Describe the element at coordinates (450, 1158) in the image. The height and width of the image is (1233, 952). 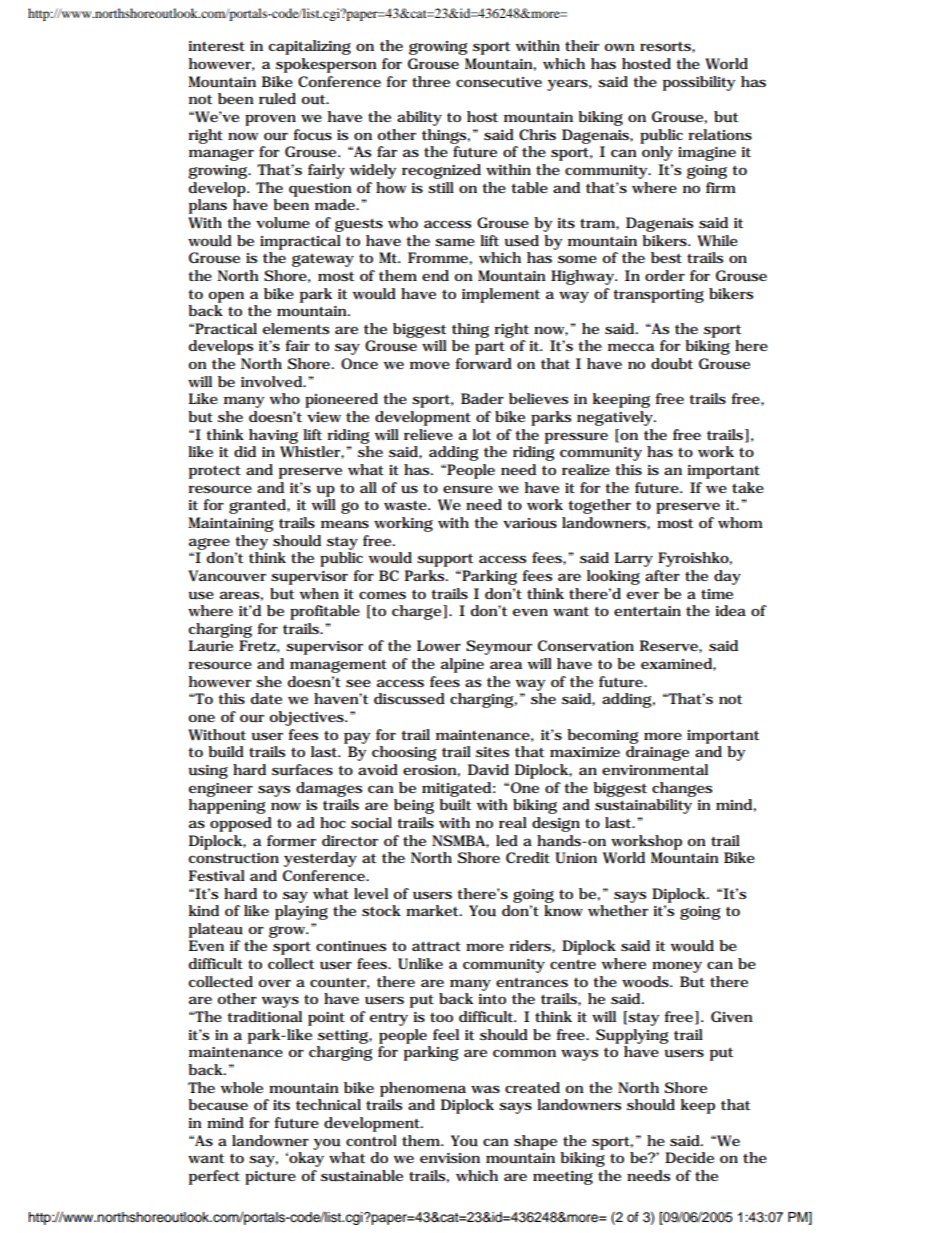
I see `envision` at that location.
